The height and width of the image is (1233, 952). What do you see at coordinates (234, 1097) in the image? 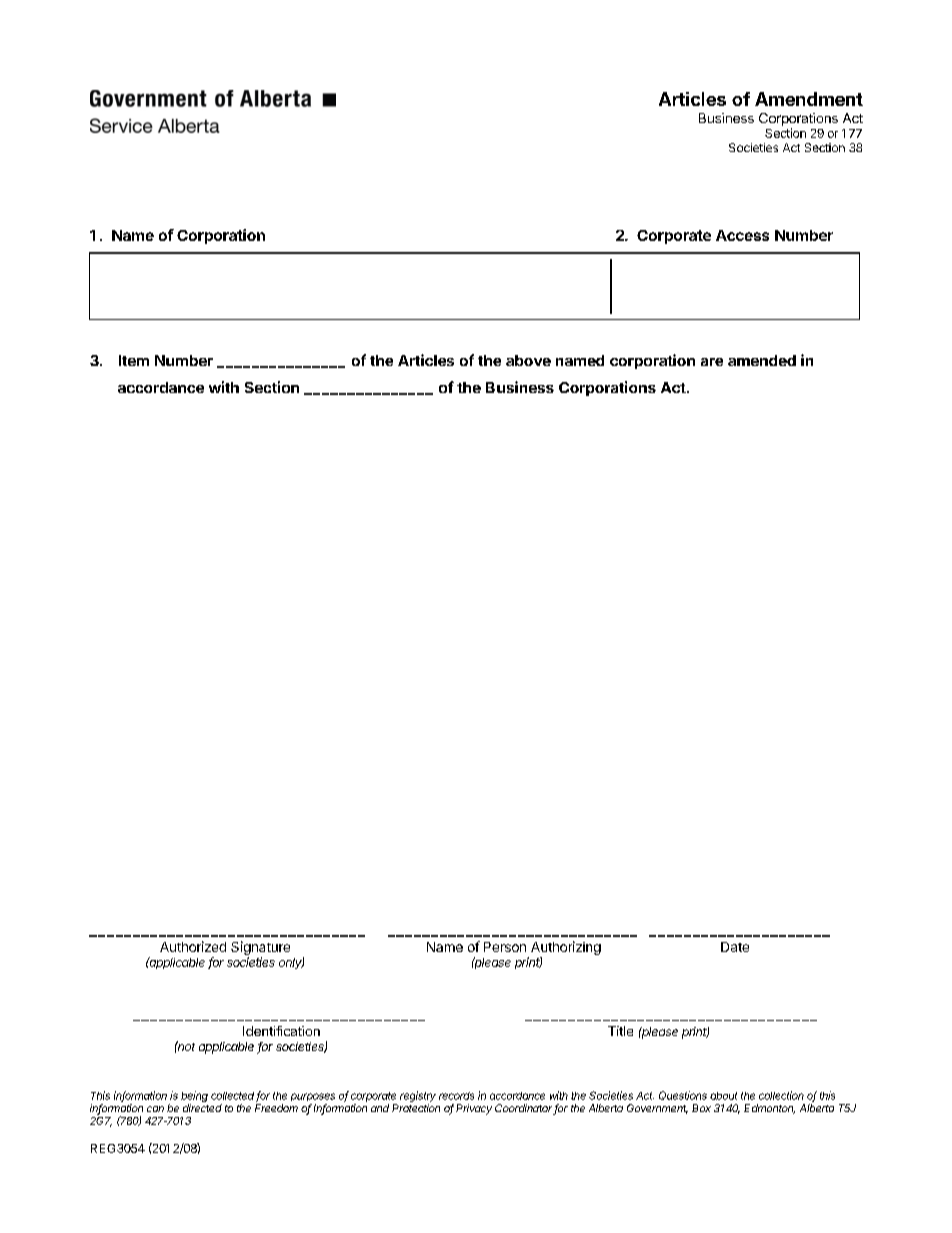
I see `collected` at bounding box center [234, 1097].
